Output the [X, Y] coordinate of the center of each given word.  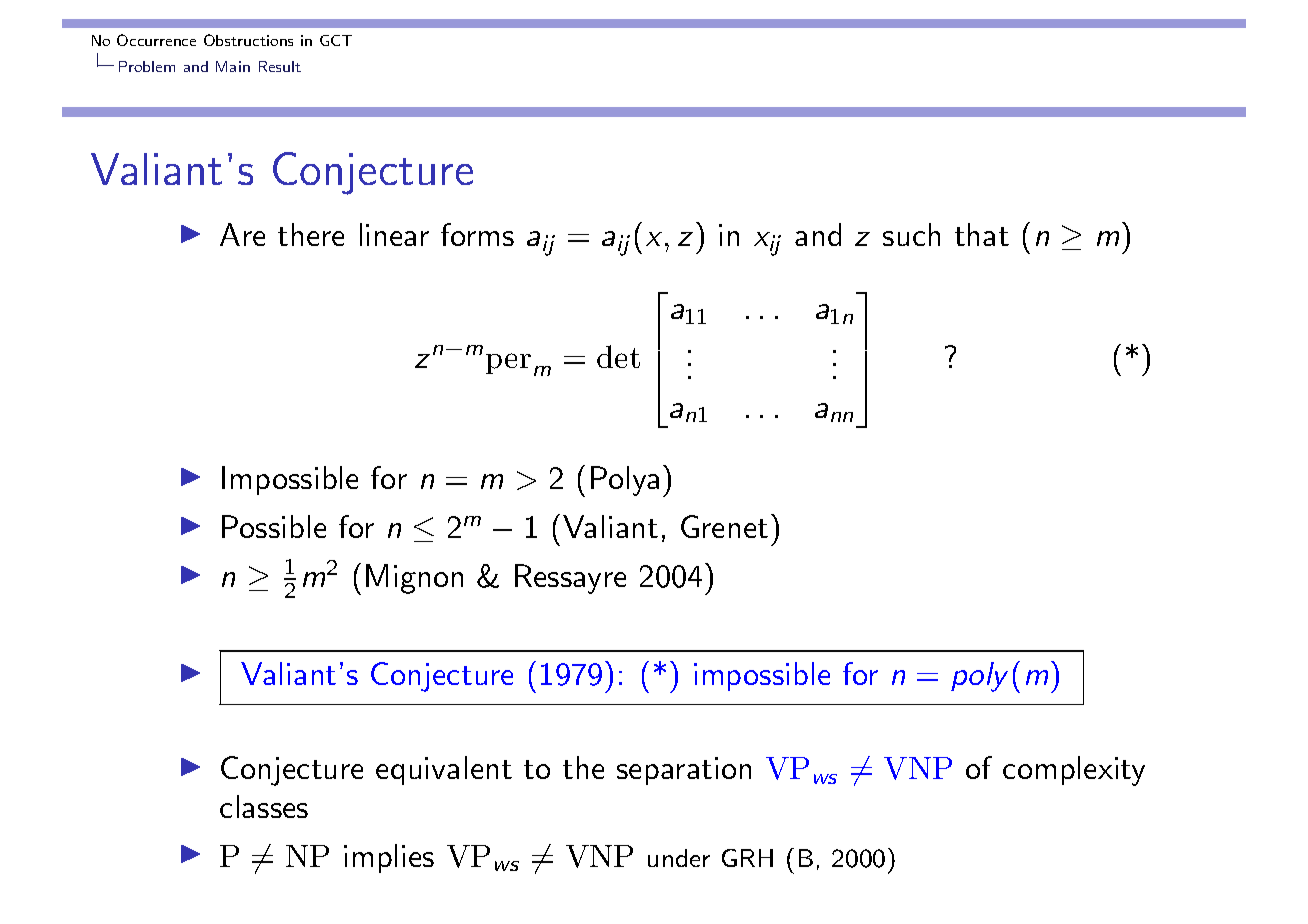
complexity [1074, 771]
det [618, 356]
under [679, 858]
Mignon [414, 579]
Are [242, 234]
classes [264, 806]
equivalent [444, 770]
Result [280, 66]
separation [684, 771]
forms [477, 234]
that [982, 234]
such [911, 234]
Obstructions [248, 40]
